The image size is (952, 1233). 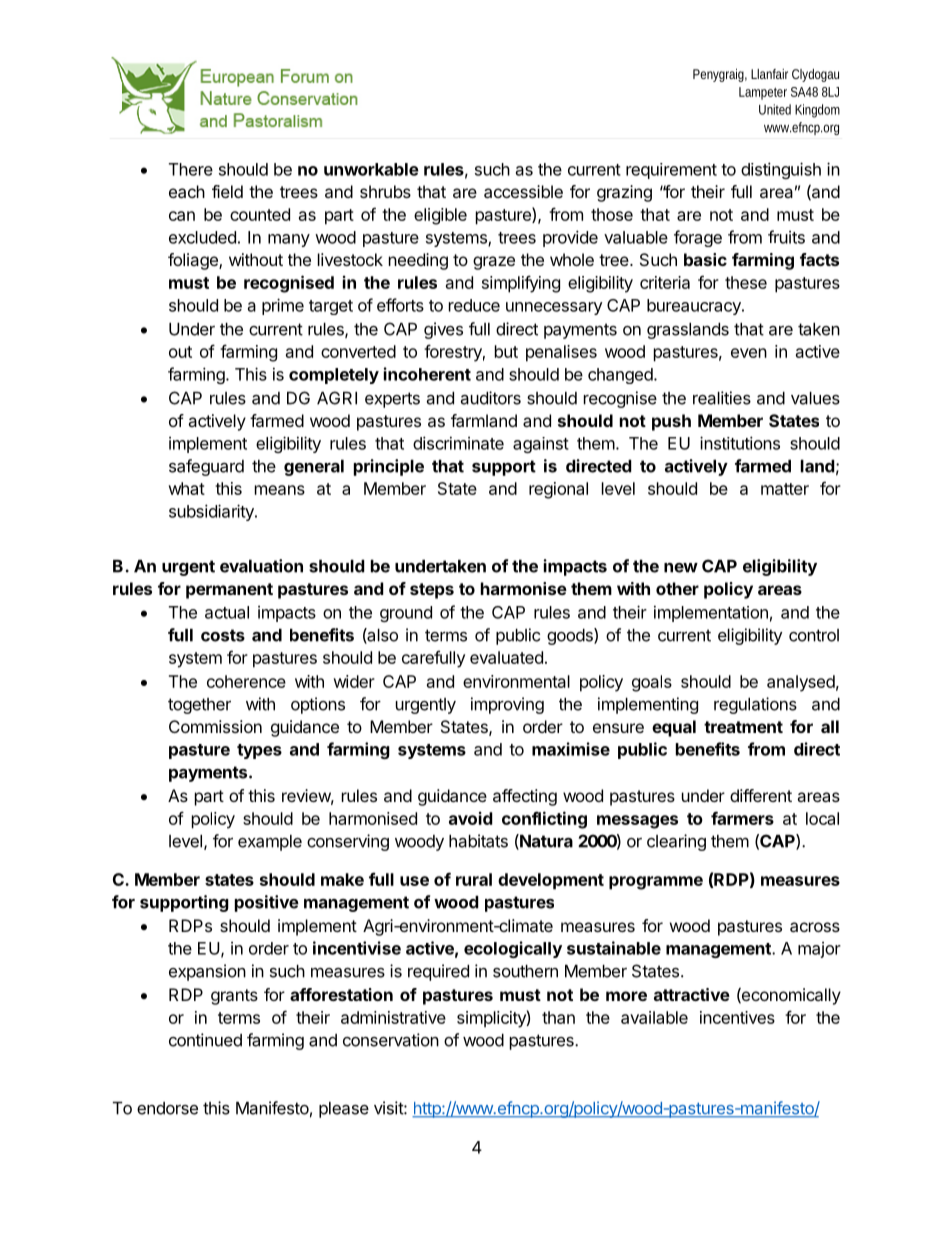 What do you see at coordinates (523, 191) in the document?
I see `accessible` at bounding box center [523, 191].
